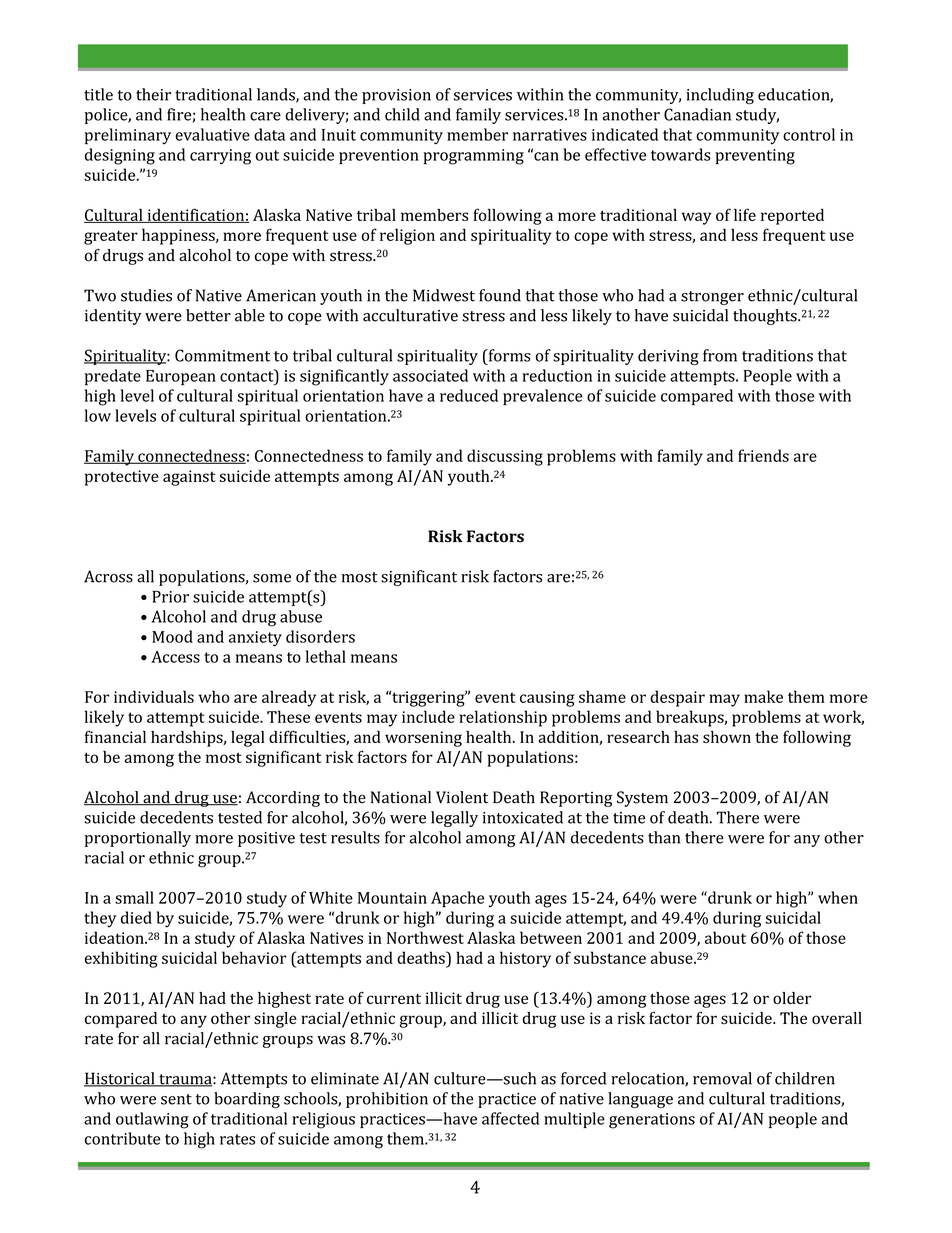  Describe the element at coordinates (510, 1118) in the screenshot. I see `affected` at that location.
